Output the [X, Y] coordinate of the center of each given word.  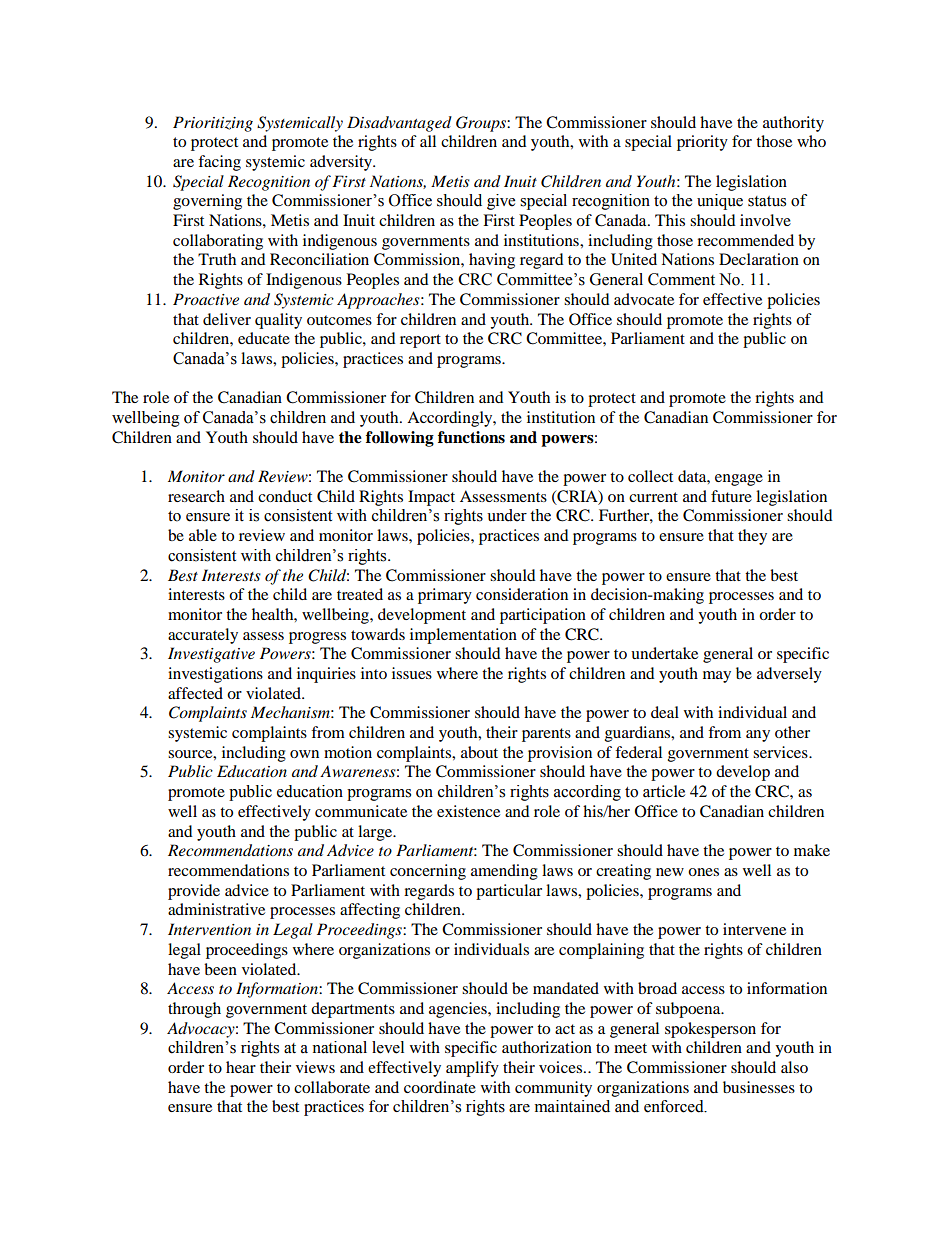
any [758, 736]
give [501, 202]
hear [241, 1067]
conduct [285, 496]
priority [702, 143]
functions [471, 437]
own [304, 754]
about [479, 752]
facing [219, 163]
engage [739, 480]
